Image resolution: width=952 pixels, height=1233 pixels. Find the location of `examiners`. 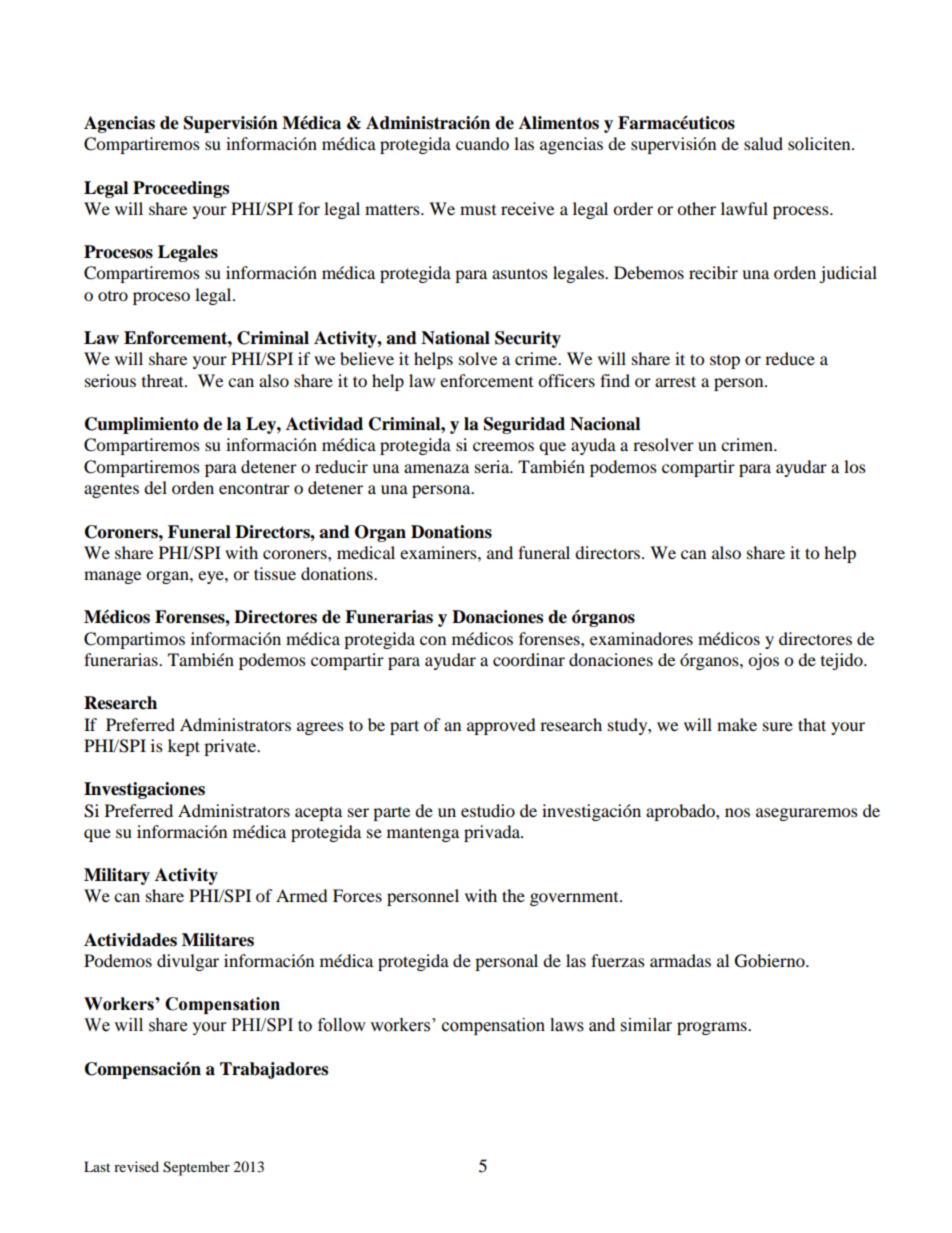

examiners is located at coordinates (439, 552).
